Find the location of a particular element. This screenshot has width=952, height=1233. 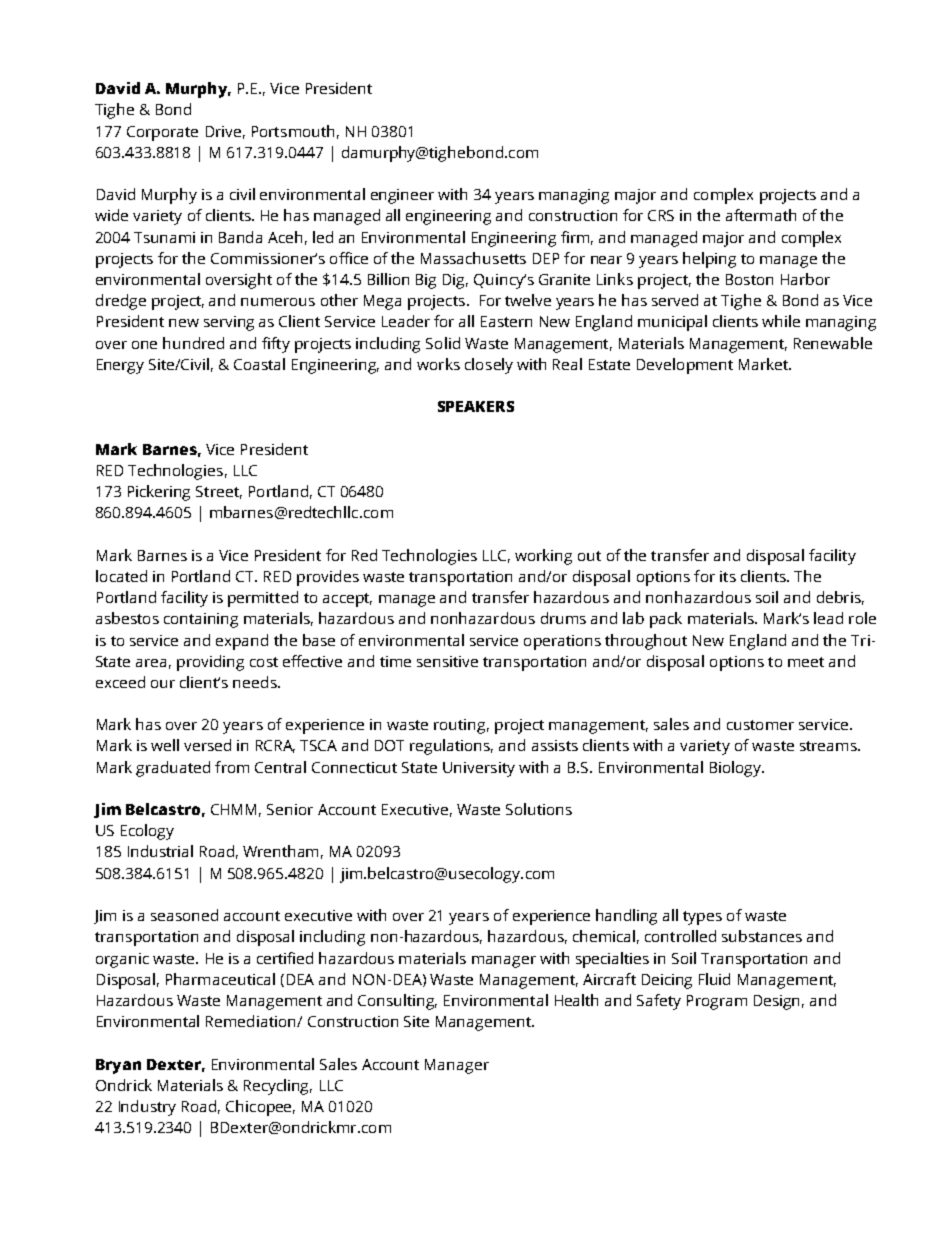

Consulting is located at coordinates (397, 1002).
